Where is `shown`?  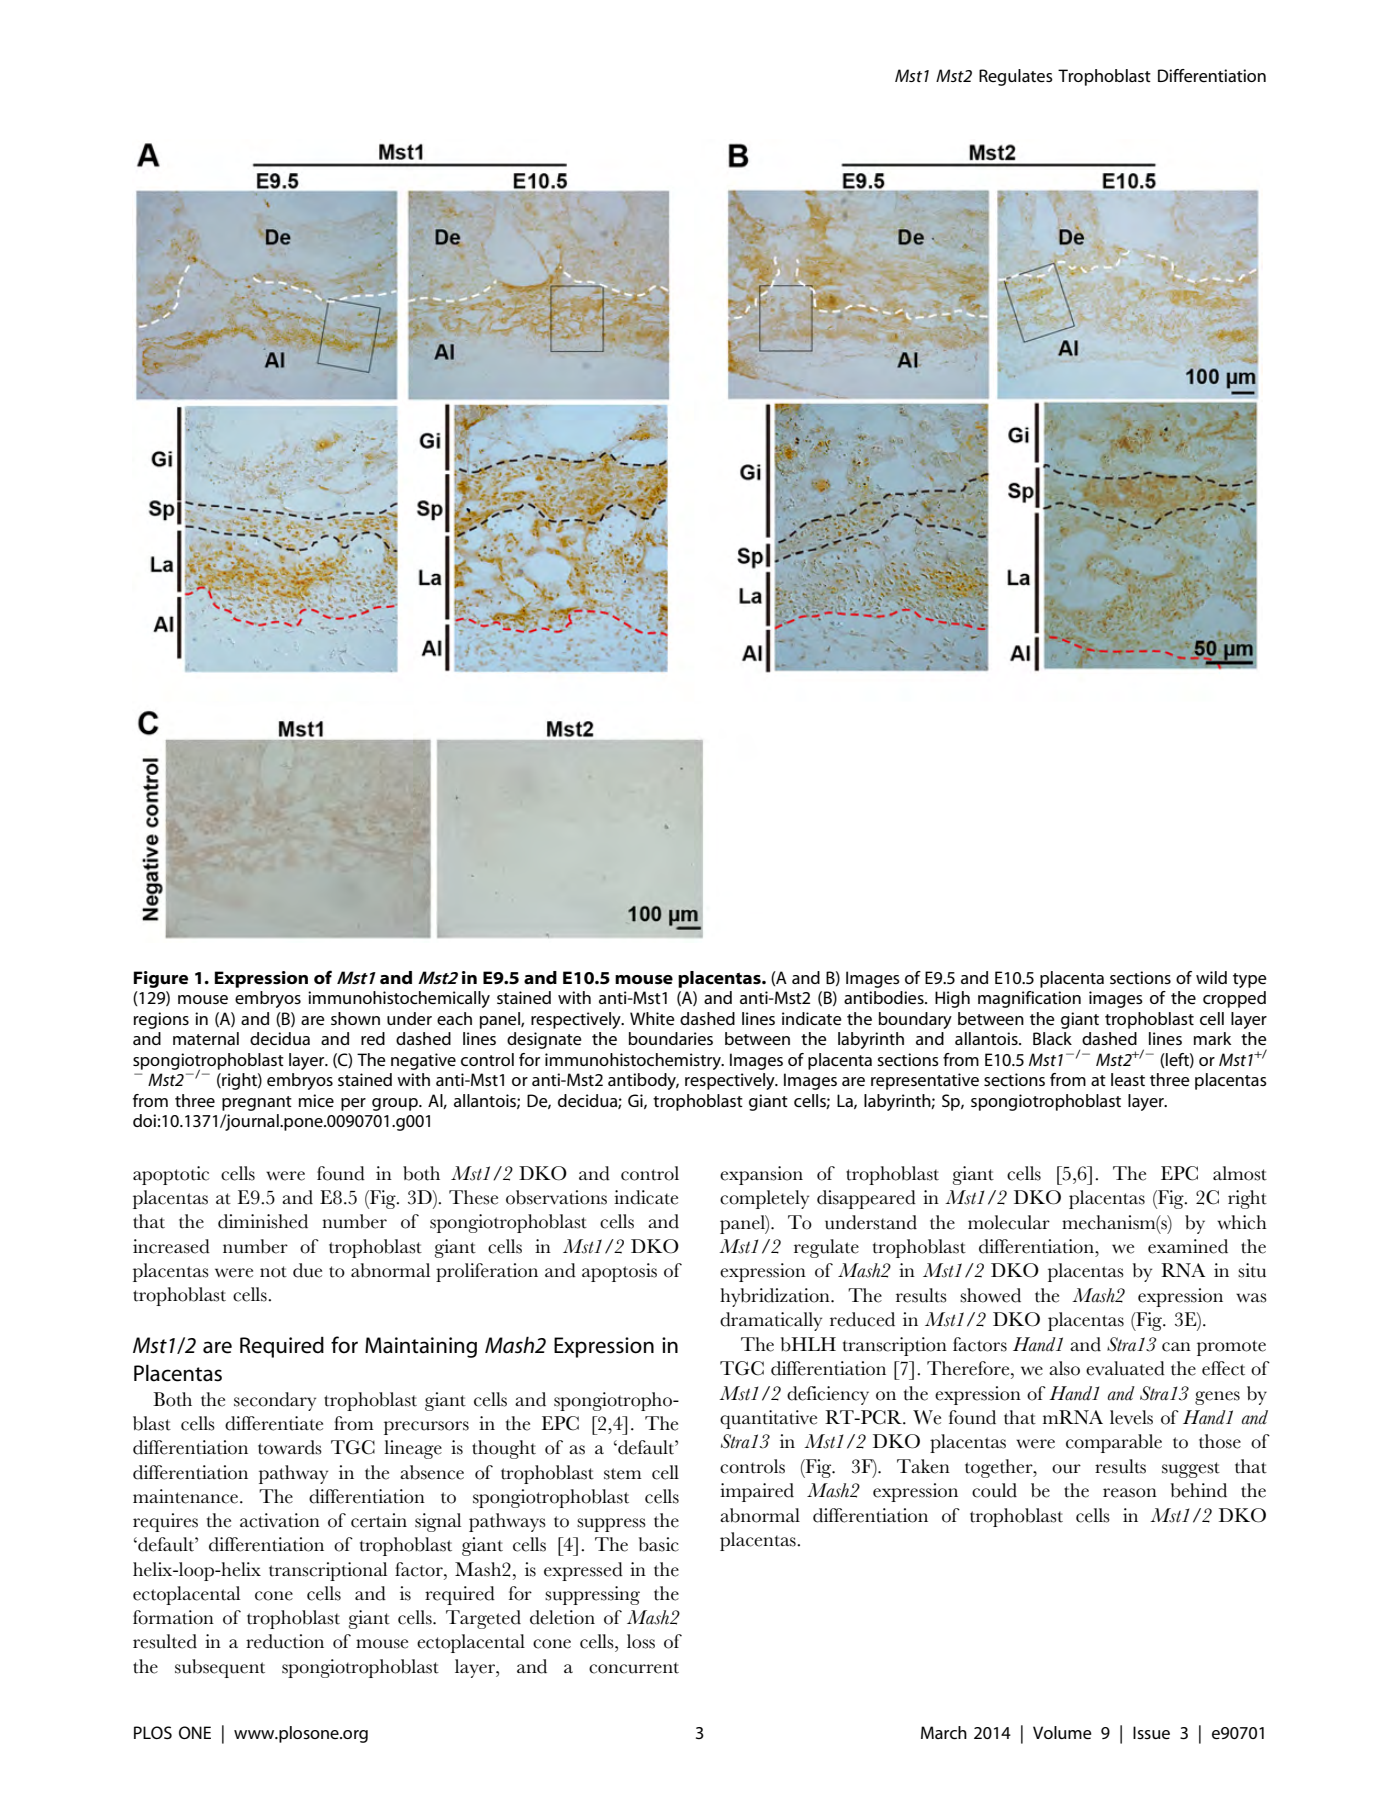
shown is located at coordinates (355, 1018).
